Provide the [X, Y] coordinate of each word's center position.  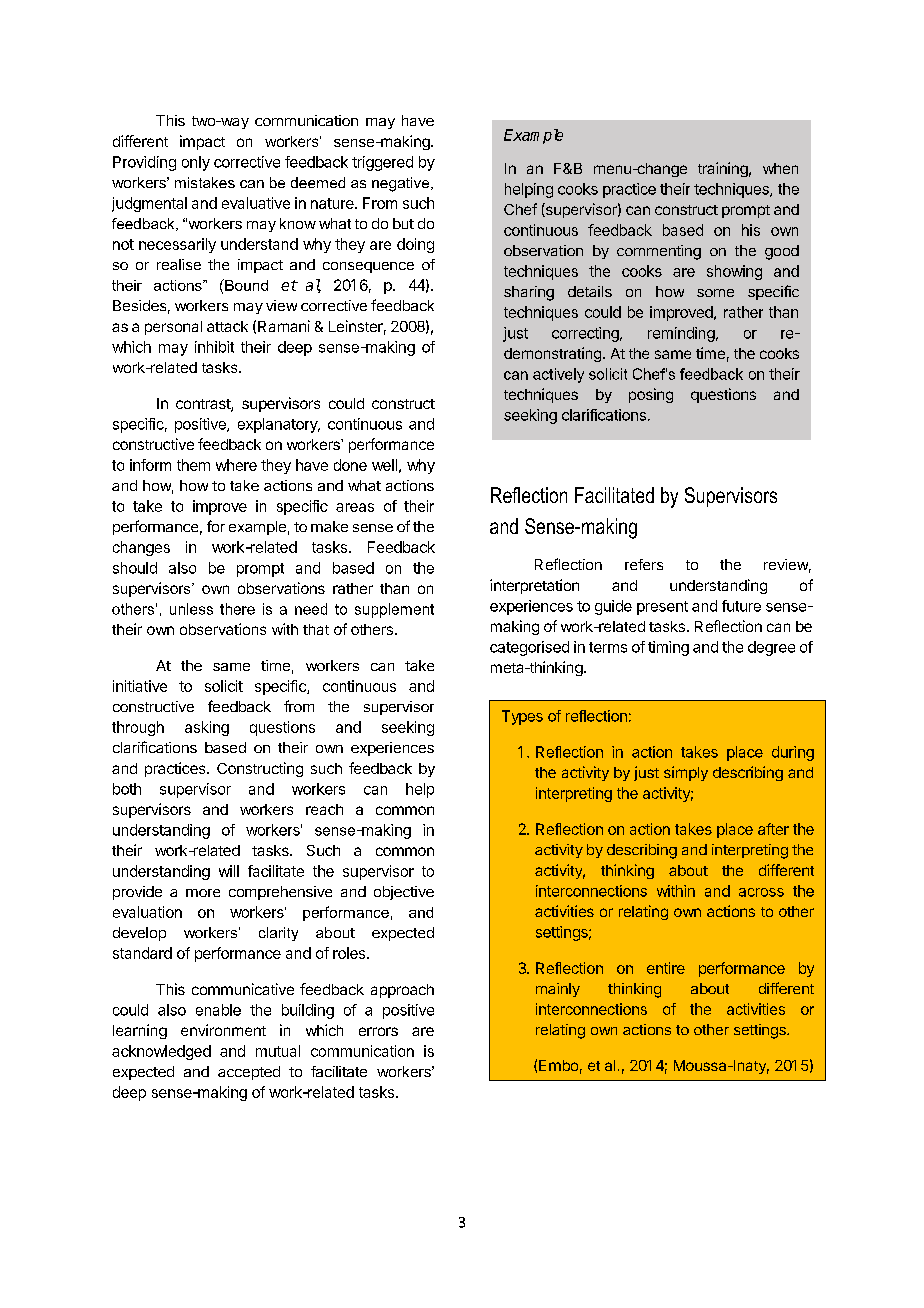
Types [522, 717]
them [193, 465]
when [780, 168]
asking [207, 728]
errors [378, 1031]
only [196, 163]
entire [666, 968]
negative [402, 184]
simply [686, 773]
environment [223, 1030]
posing [651, 395]
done [350, 465]
